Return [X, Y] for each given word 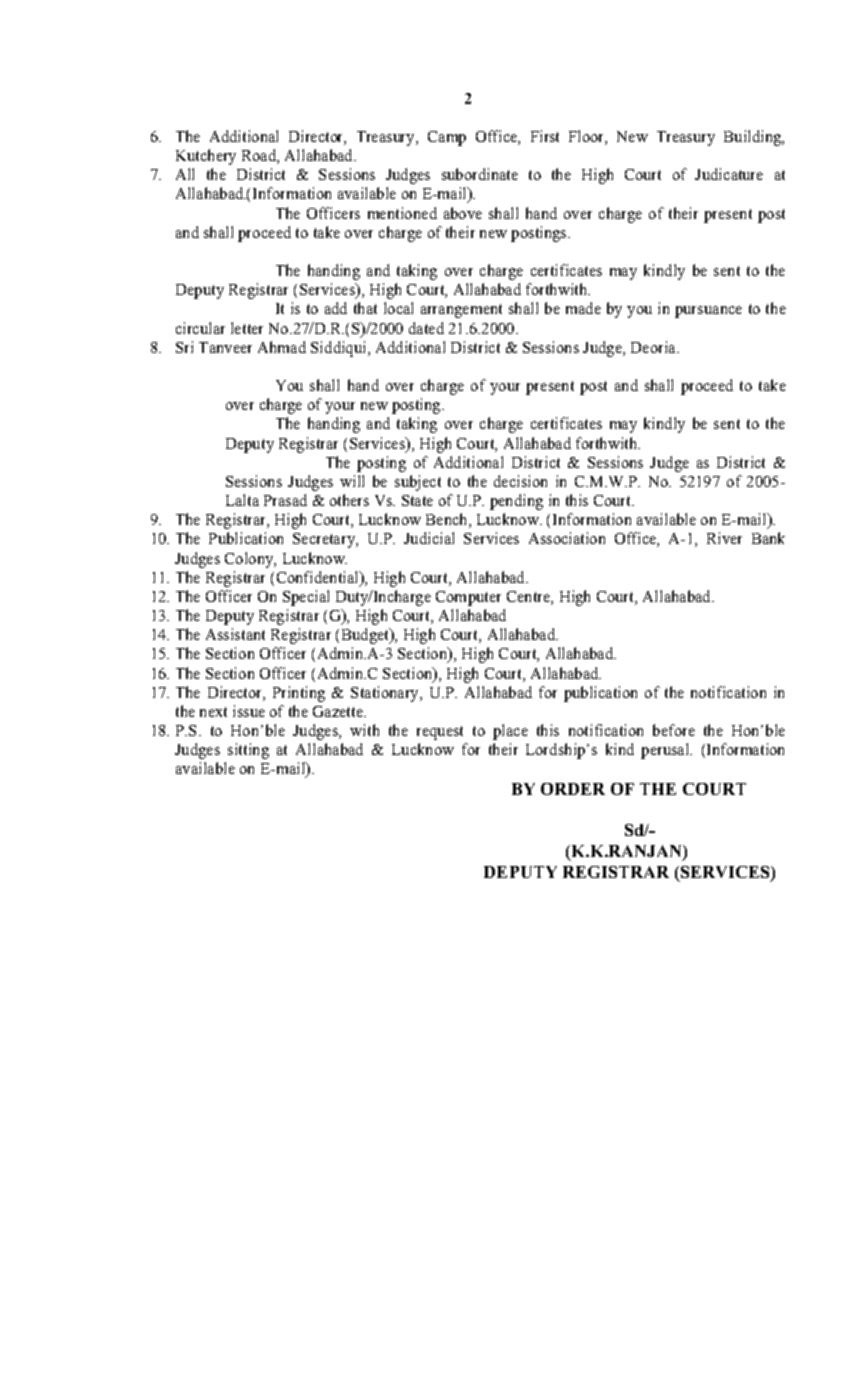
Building [754, 138]
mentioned [402, 213]
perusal [666, 751]
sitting [248, 751]
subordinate [480, 174]
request [440, 733]
